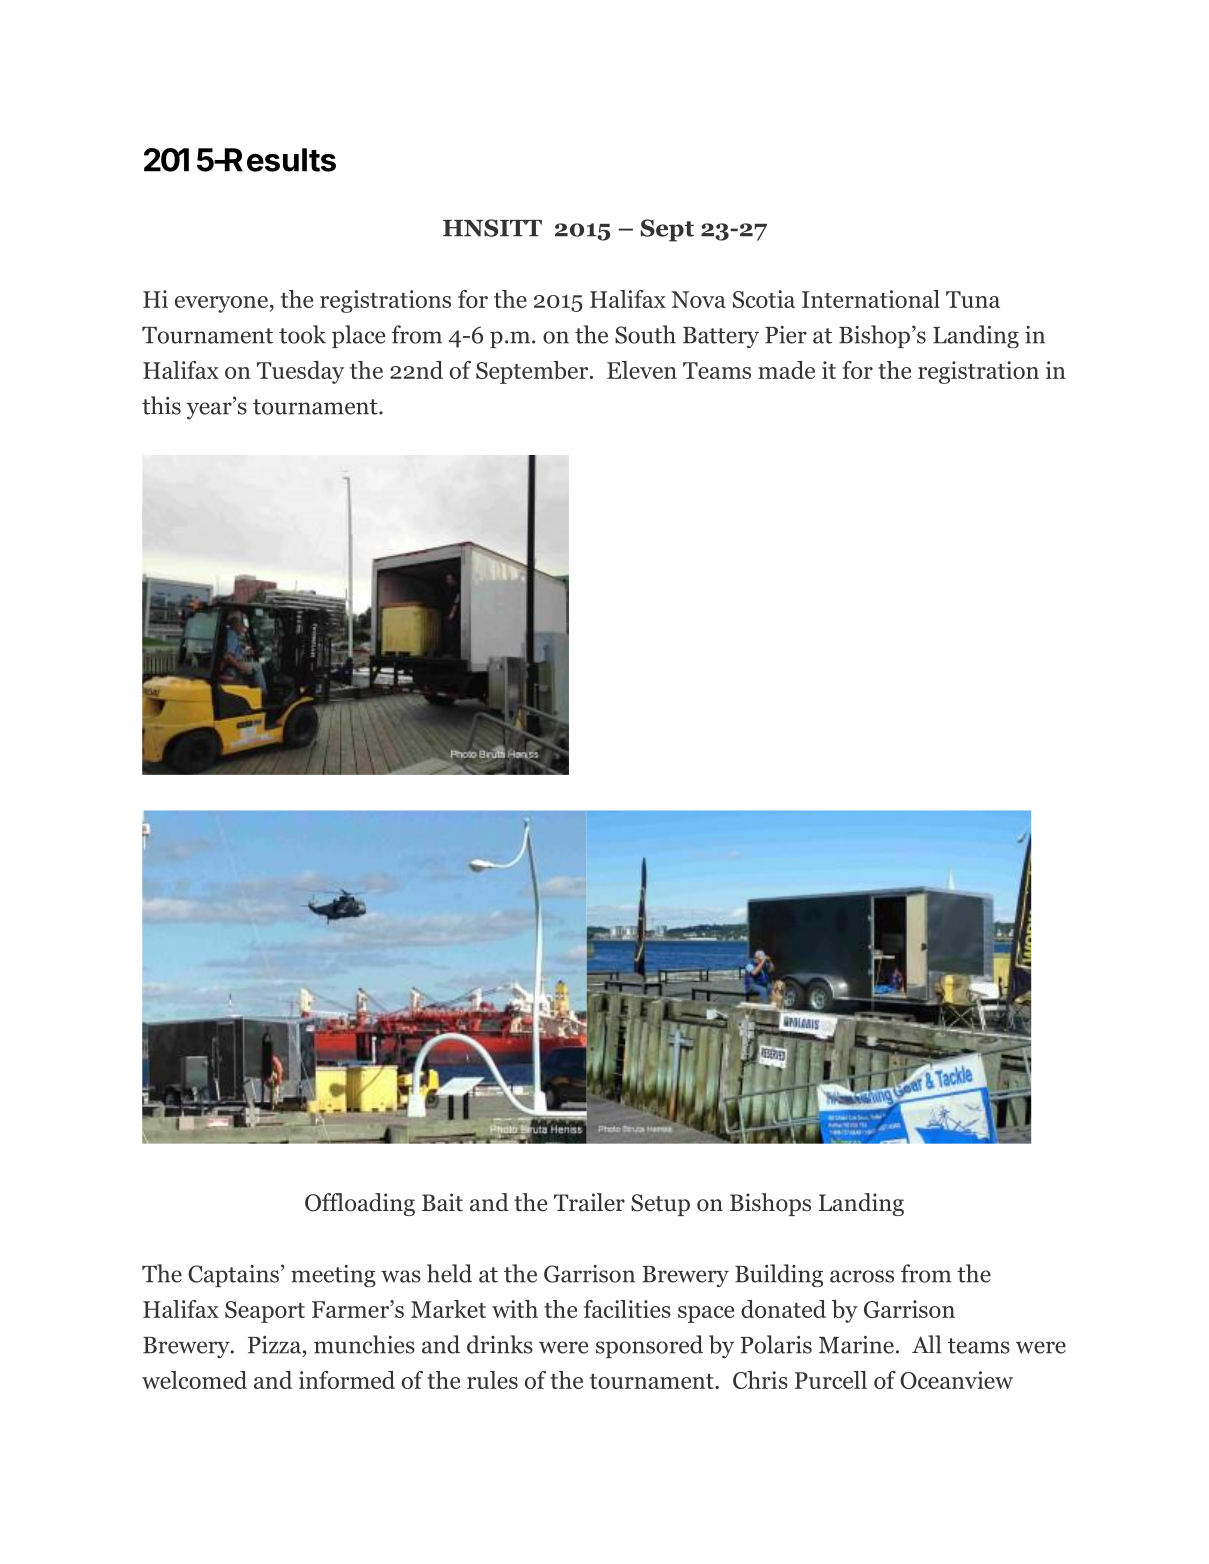  Describe the element at coordinates (449, 1273) in the screenshot. I see `held` at that location.
